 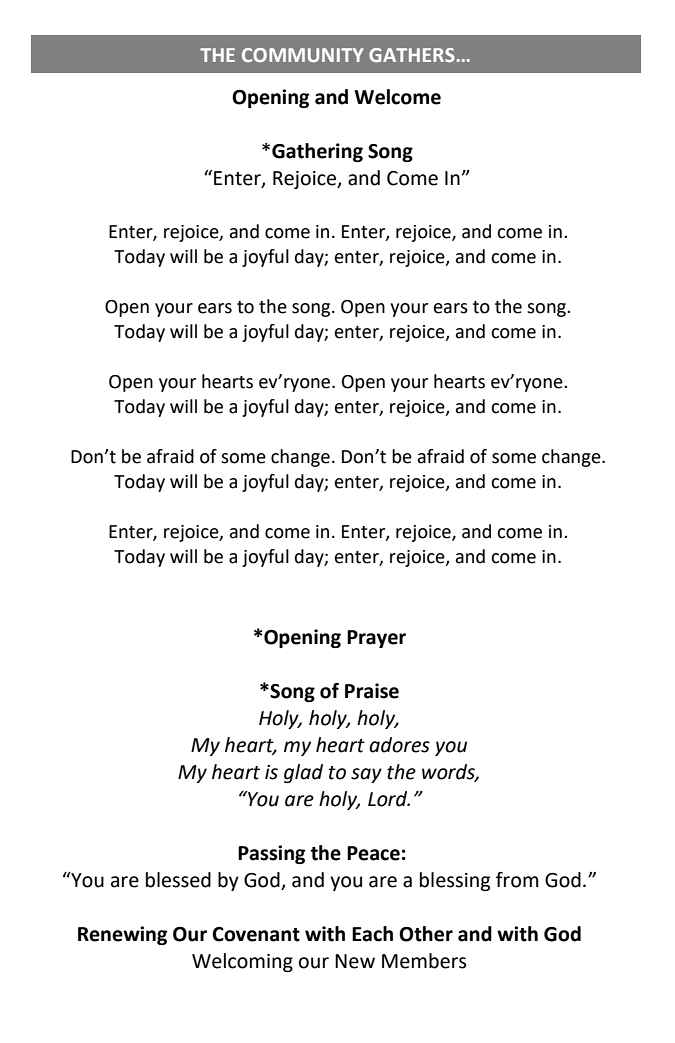 What do you see at coordinates (372, 934) in the document?
I see `Each` at bounding box center [372, 934].
